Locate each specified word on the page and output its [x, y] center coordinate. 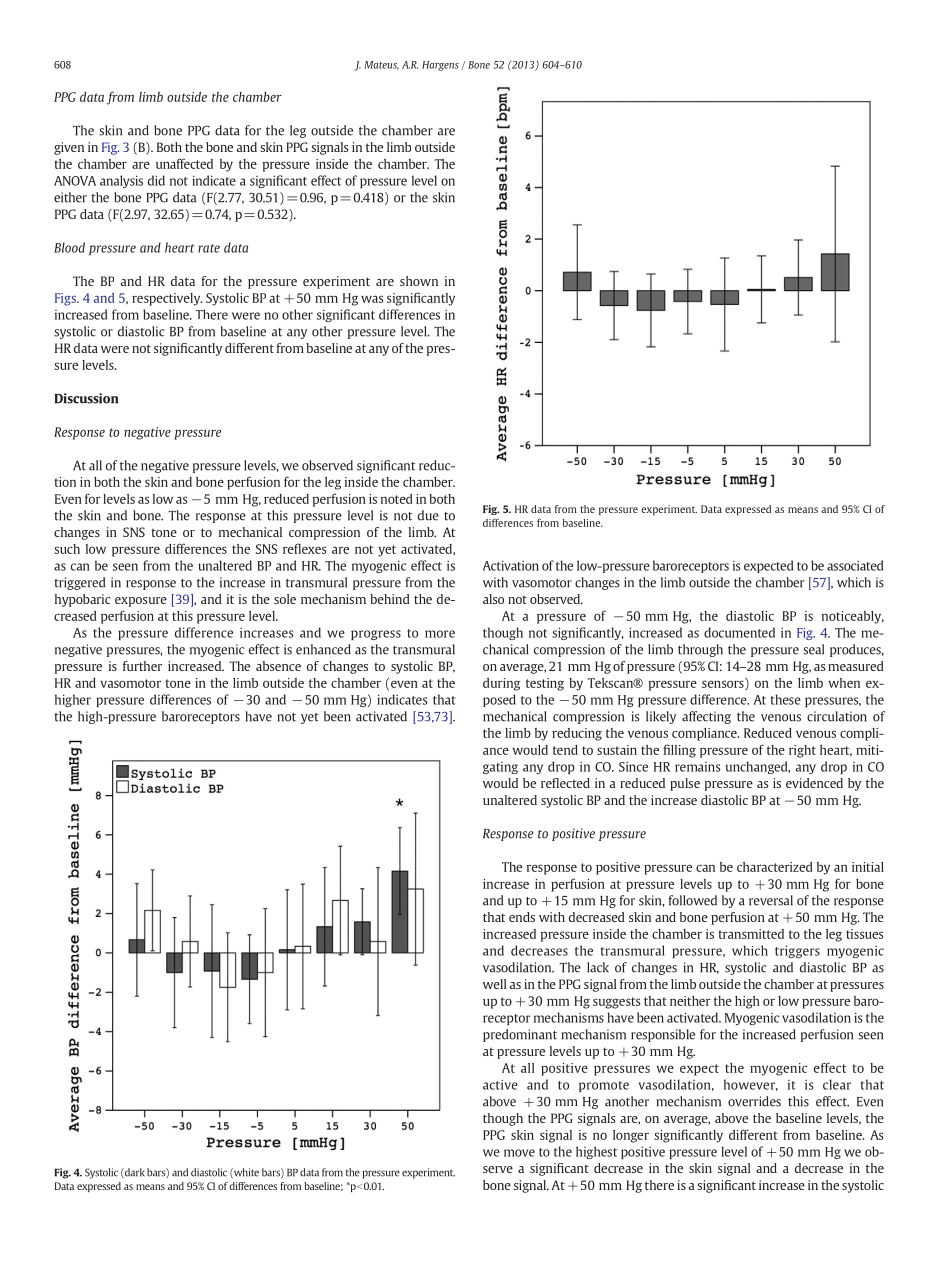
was [372, 299]
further [142, 666]
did [156, 180]
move [519, 1153]
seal [813, 649]
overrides [754, 1101]
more [440, 634]
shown [419, 281]
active [500, 1084]
